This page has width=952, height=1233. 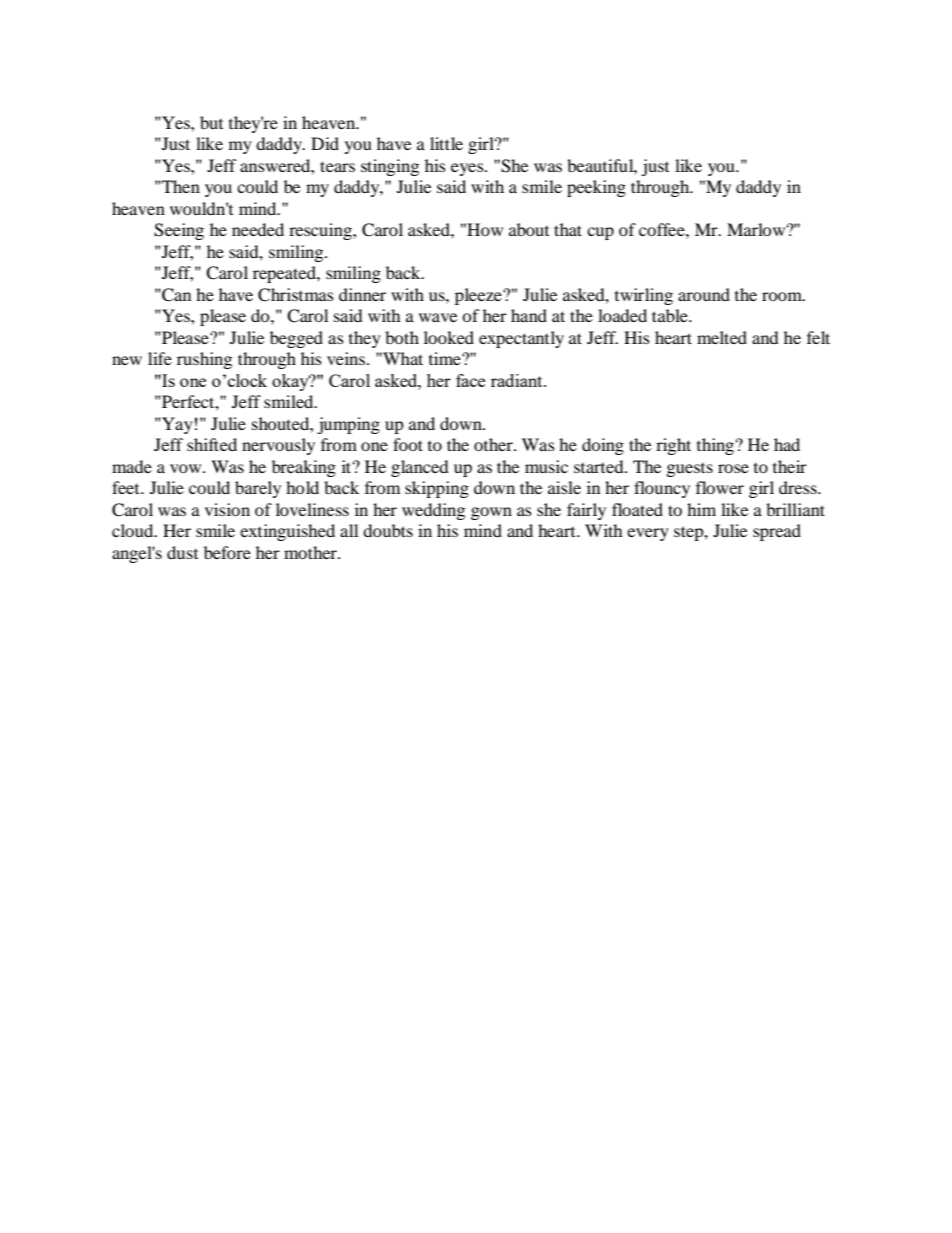 I want to click on thing, so click(x=715, y=446).
